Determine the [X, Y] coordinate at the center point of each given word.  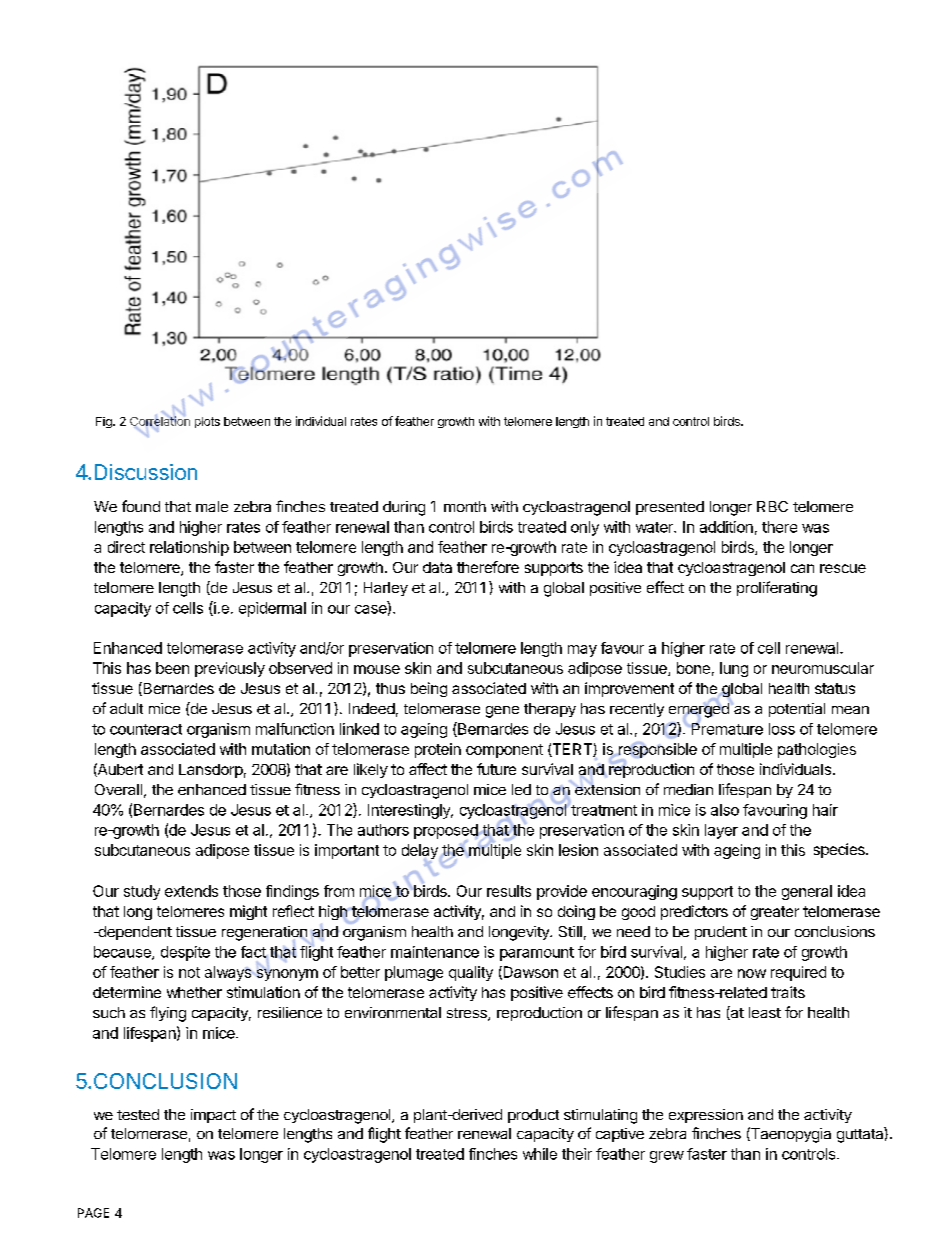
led [521, 789]
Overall [118, 789]
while [540, 1154]
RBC [772, 506]
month [465, 506]
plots [207, 422]
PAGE [93, 1213]
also [725, 810]
